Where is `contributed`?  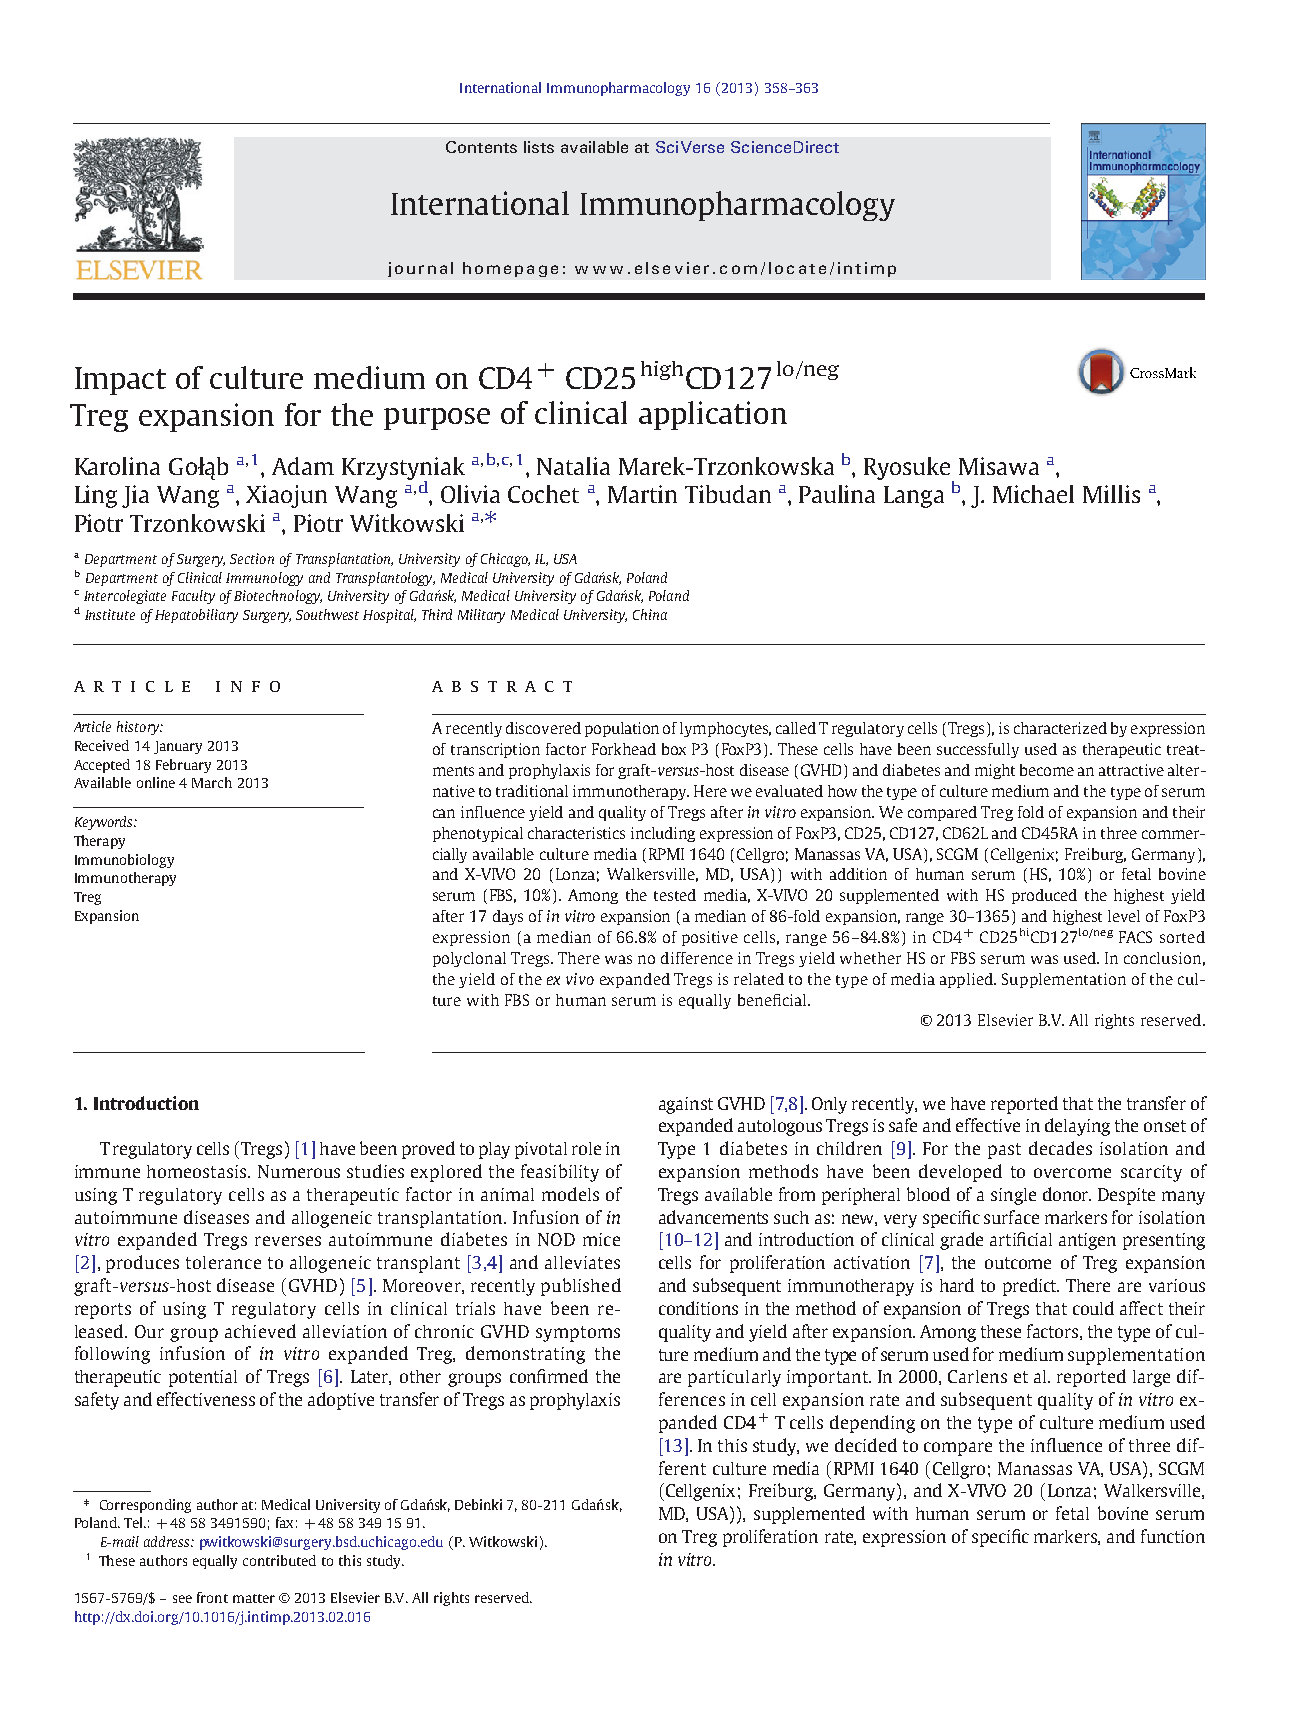 contributed is located at coordinates (279, 1560).
